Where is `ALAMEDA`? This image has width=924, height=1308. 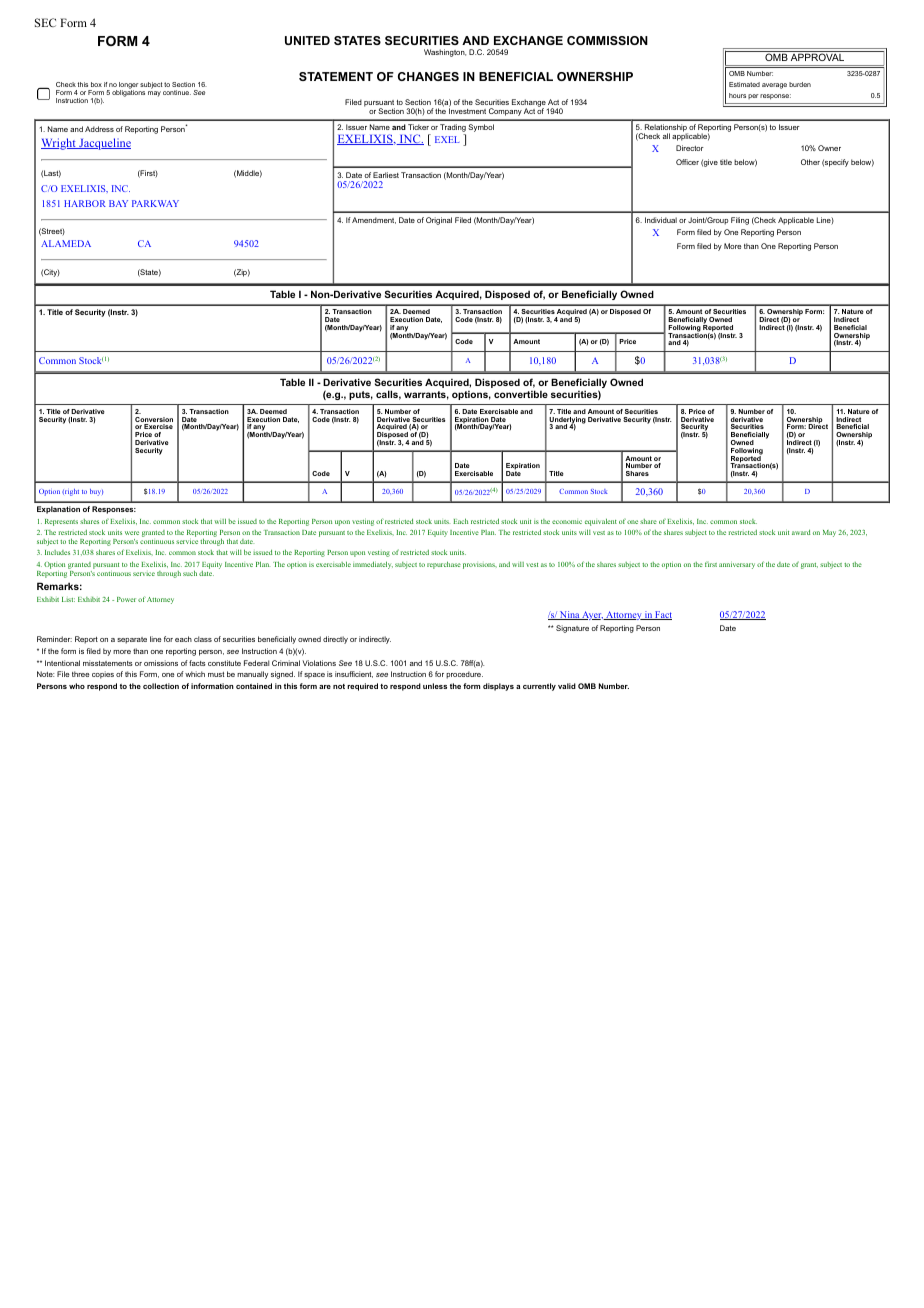 ALAMEDA is located at coordinates (66, 243).
